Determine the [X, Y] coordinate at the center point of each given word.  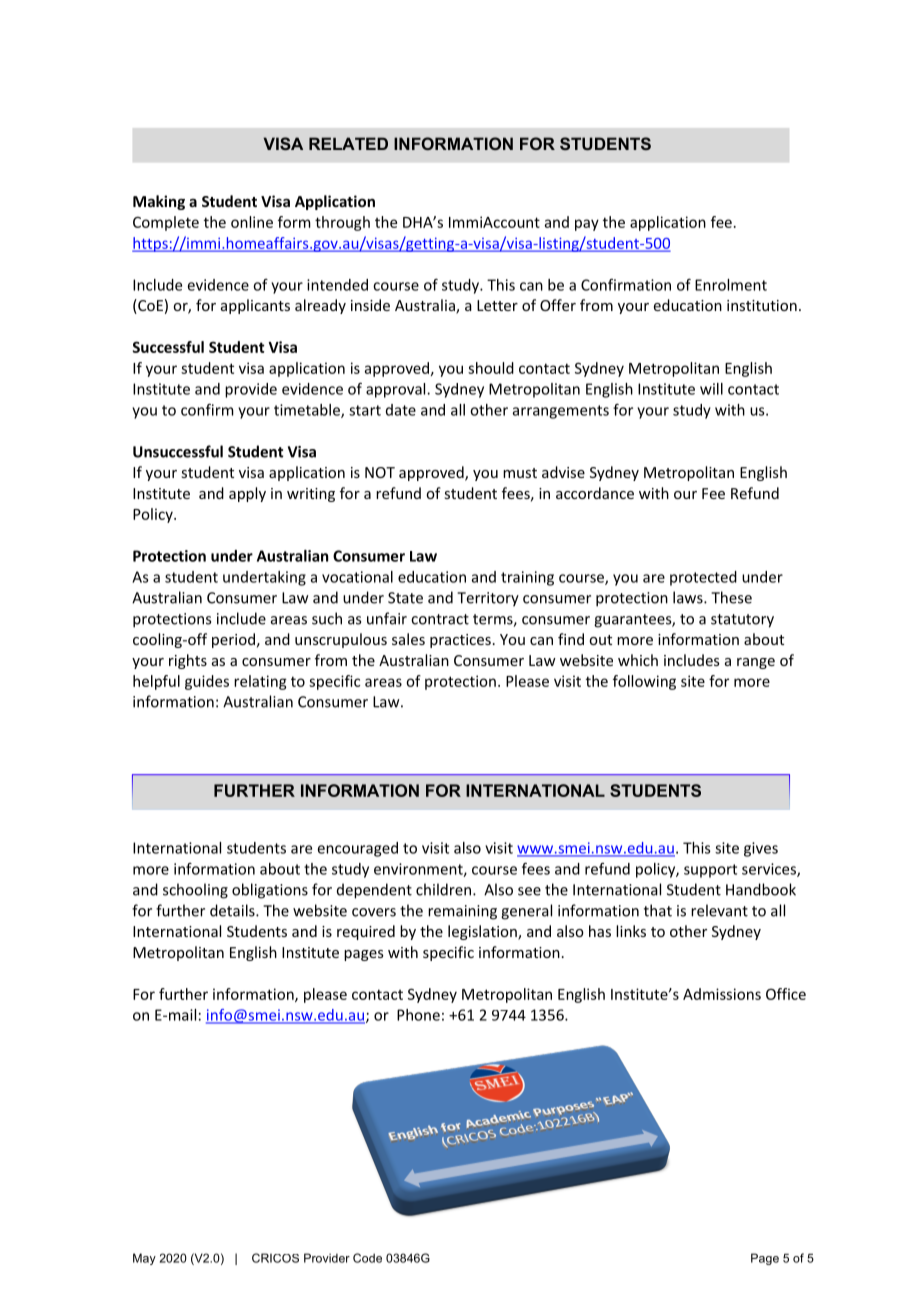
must [520, 473]
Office [786, 994]
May [144, 1259]
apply [247, 494]
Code [367, 1258]
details [233, 910]
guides [207, 682]
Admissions [722, 994]
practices [460, 641]
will [711, 389]
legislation [483, 932]
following [644, 682]
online [252, 222]
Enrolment [731, 285]
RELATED [348, 143]
